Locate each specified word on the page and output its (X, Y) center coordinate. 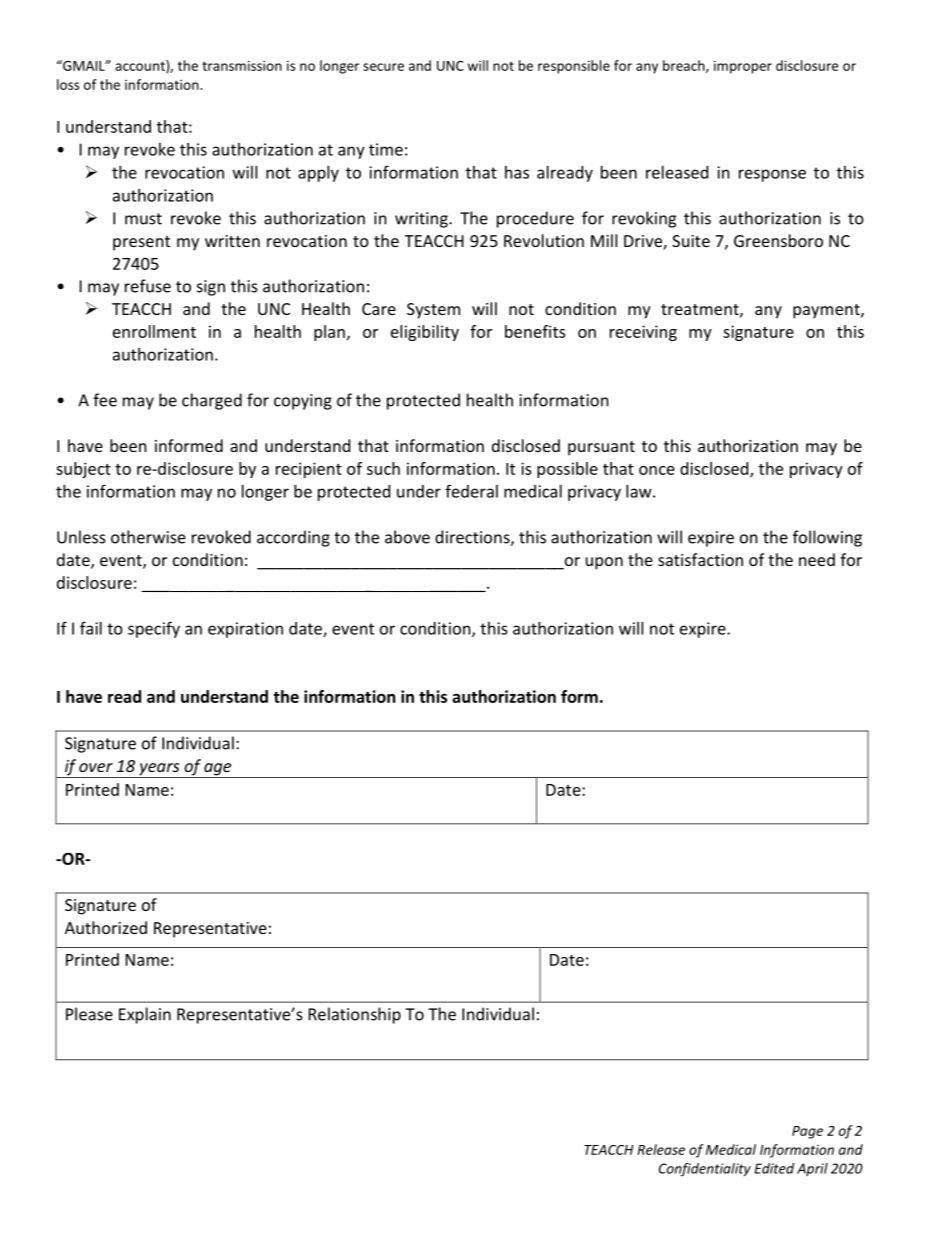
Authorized (106, 927)
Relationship (355, 1015)
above (407, 537)
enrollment (154, 331)
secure (383, 67)
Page (807, 1132)
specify (154, 629)
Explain (145, 1015)
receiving (643, 333)
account (141, 66)
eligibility (425, 333)
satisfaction (700, 559)
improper (743, 67)
